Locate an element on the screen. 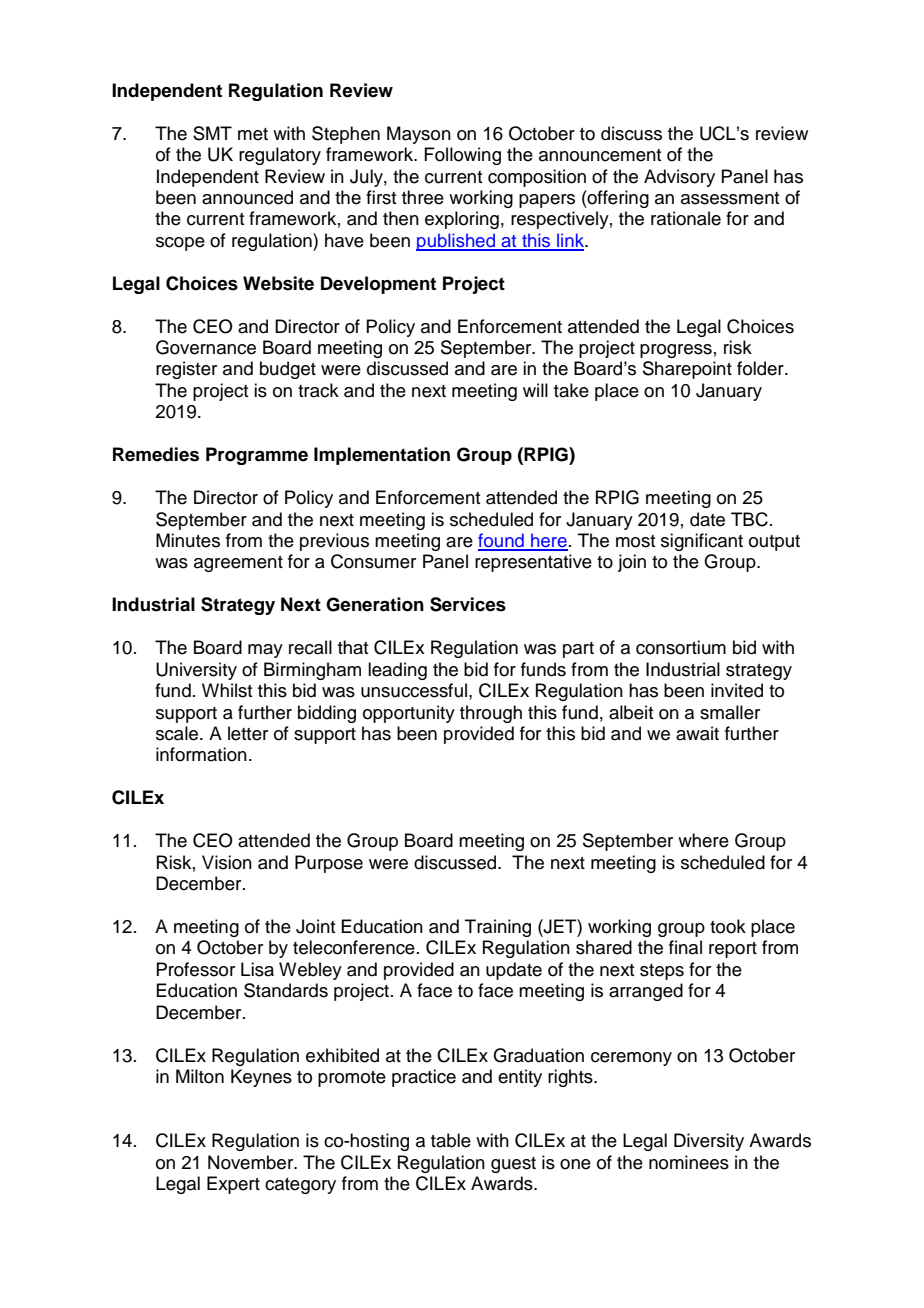 The image size is (924, 1308). took is located at coordinates (728, 926).
